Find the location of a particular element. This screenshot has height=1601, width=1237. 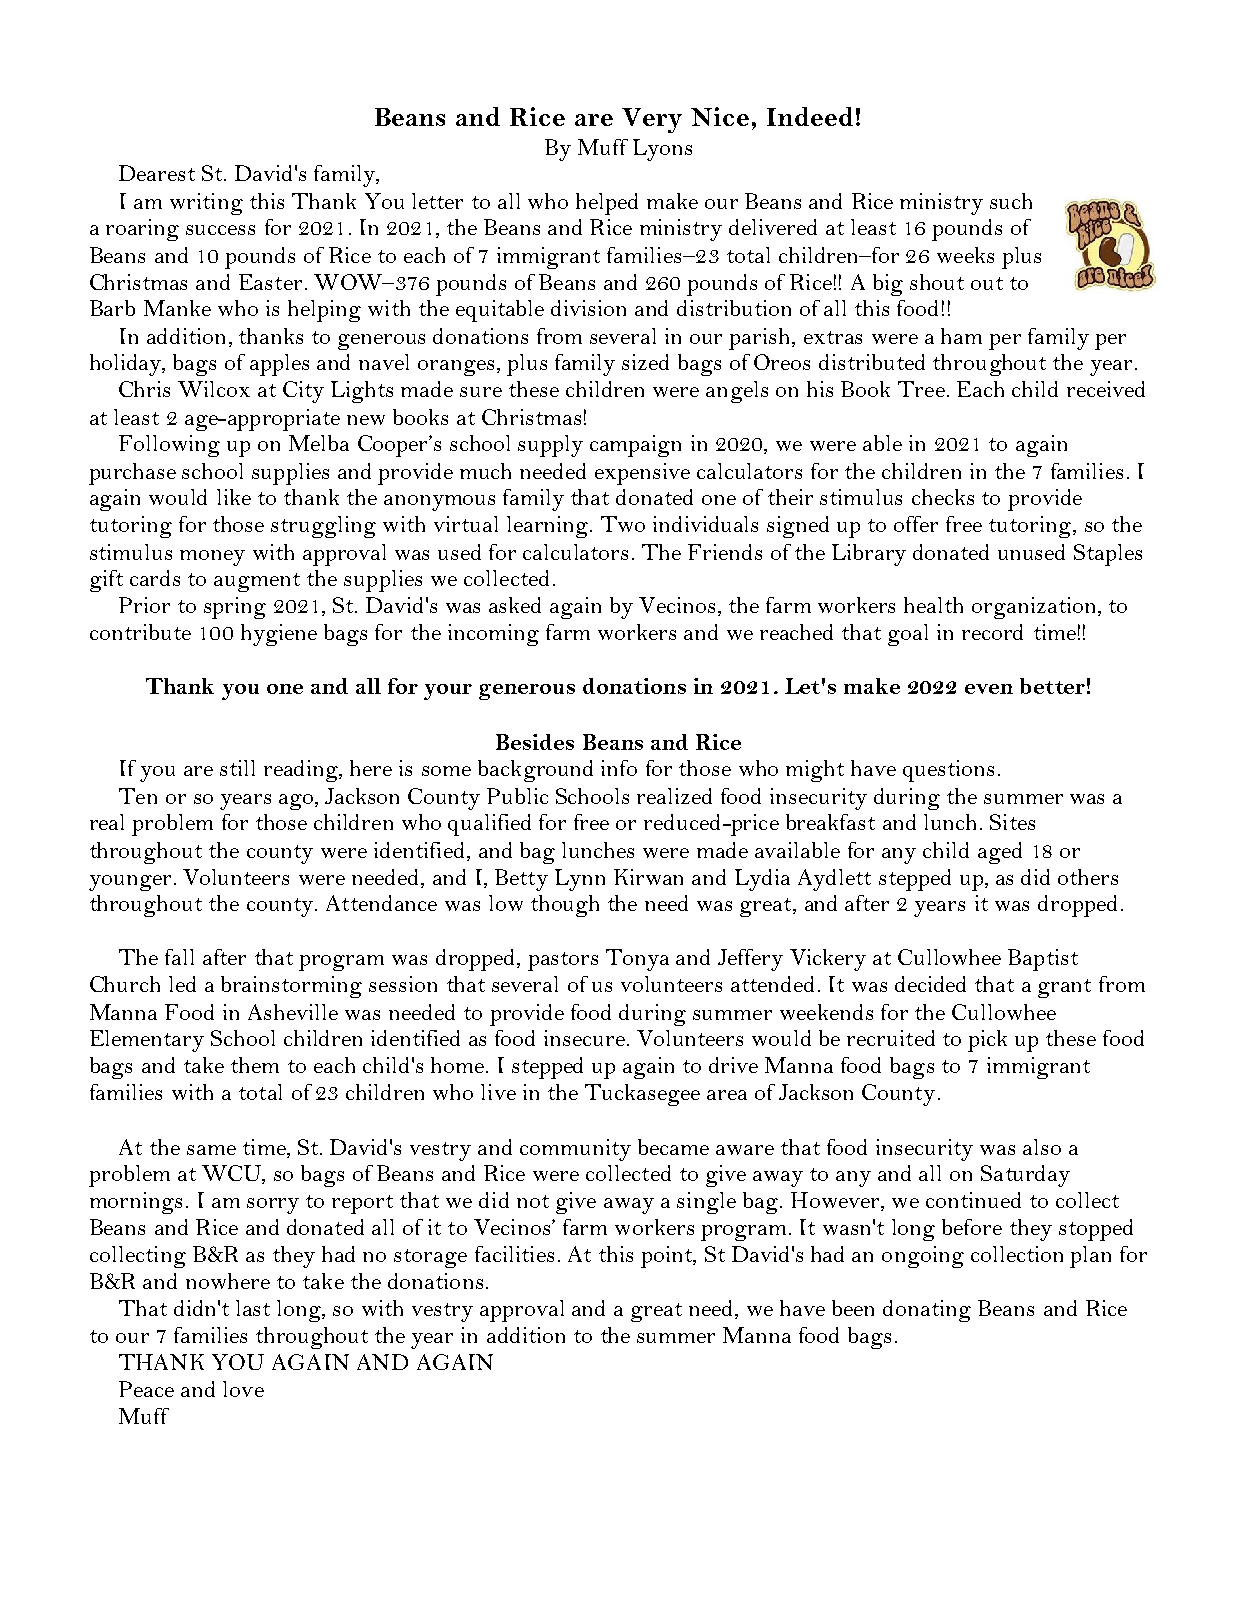

love is located at coordinates (243, 1389).
